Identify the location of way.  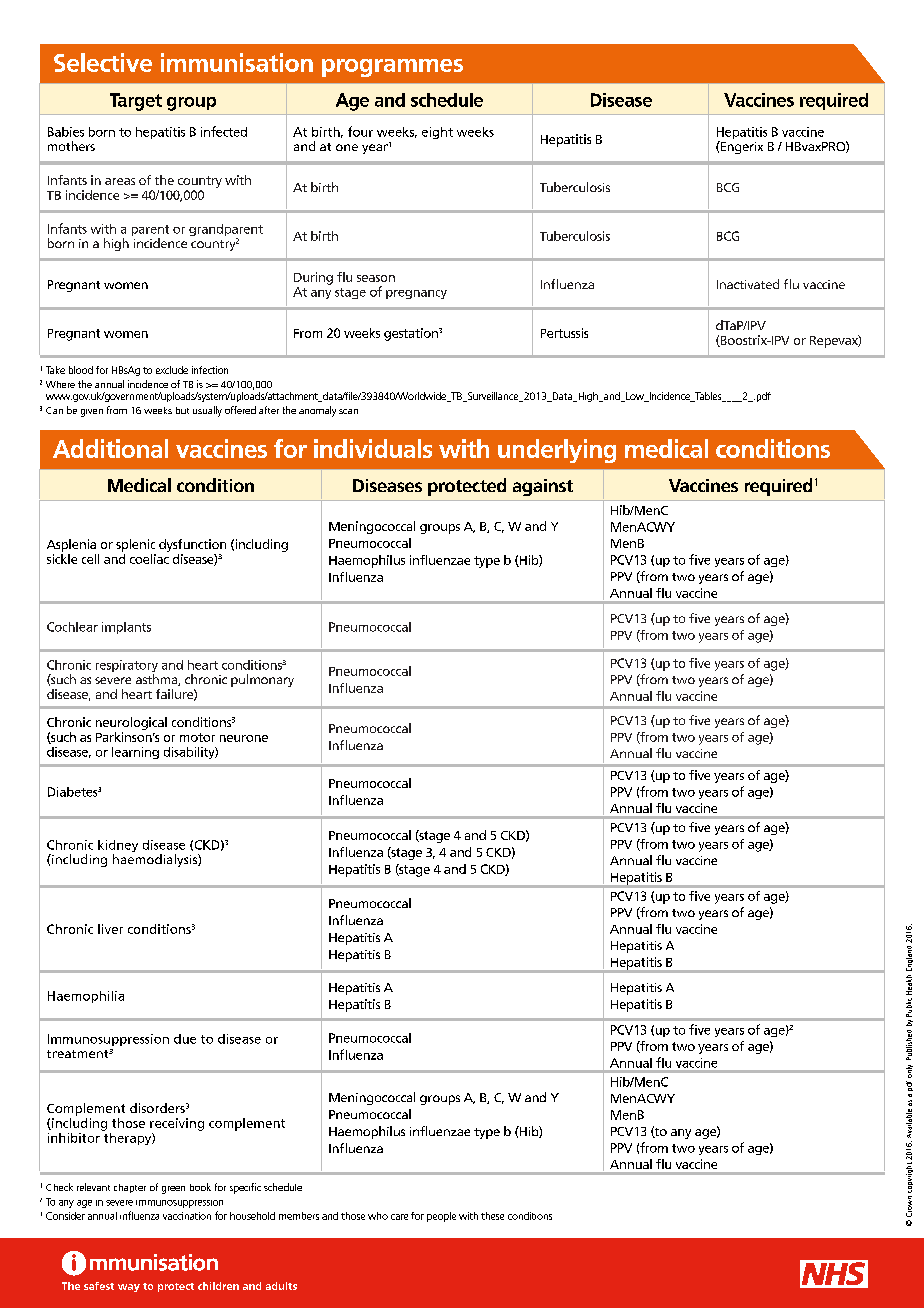
(129, 1288).
